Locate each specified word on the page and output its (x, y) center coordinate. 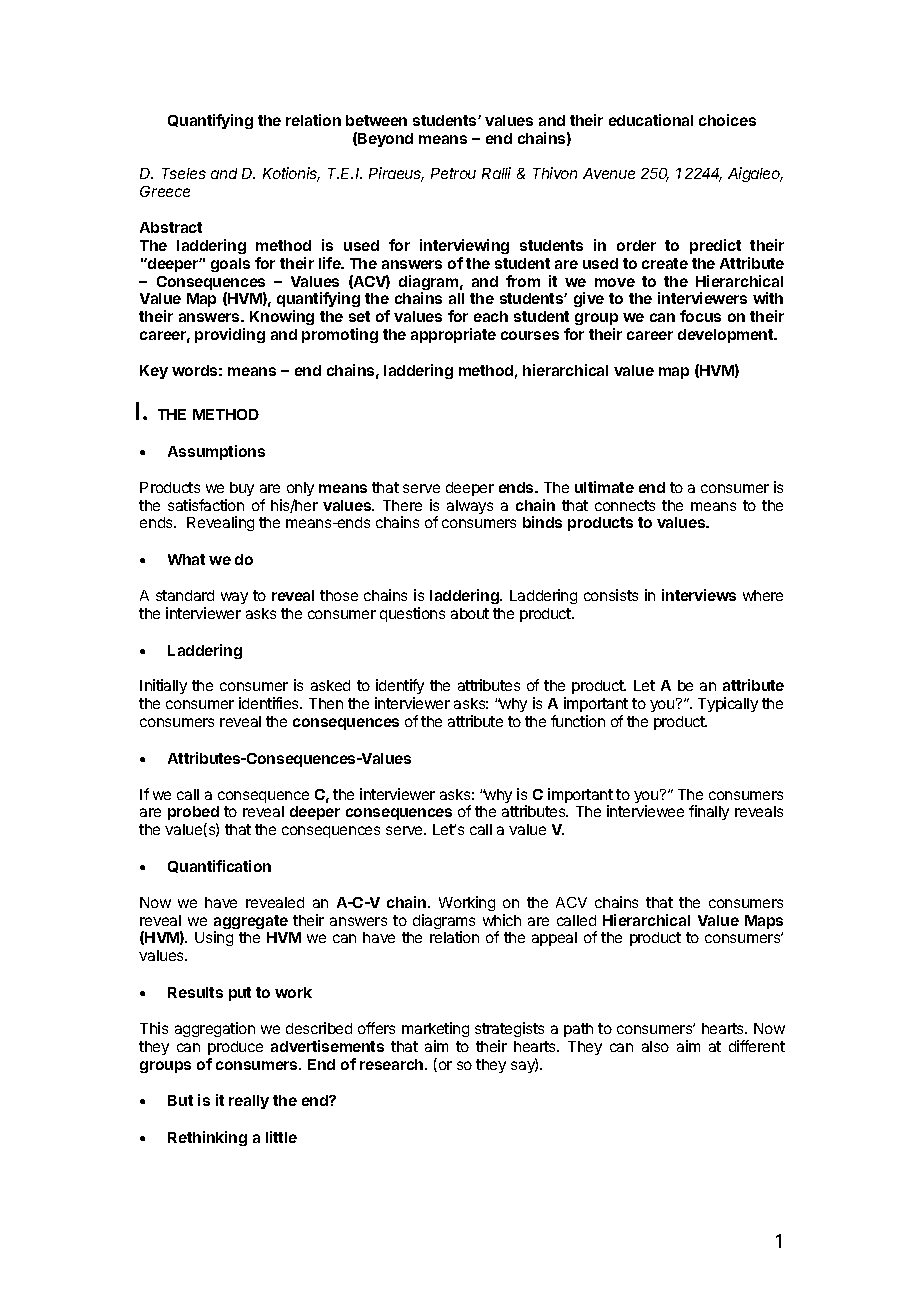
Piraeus (396, 174)
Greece (165, 191)
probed (193, 815)
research (393, 1064)
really (249, 1102)
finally (709, 812)
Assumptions (216, 452)
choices (727, 120)
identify (399, 688)
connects (625, 505)
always (470, 507)
